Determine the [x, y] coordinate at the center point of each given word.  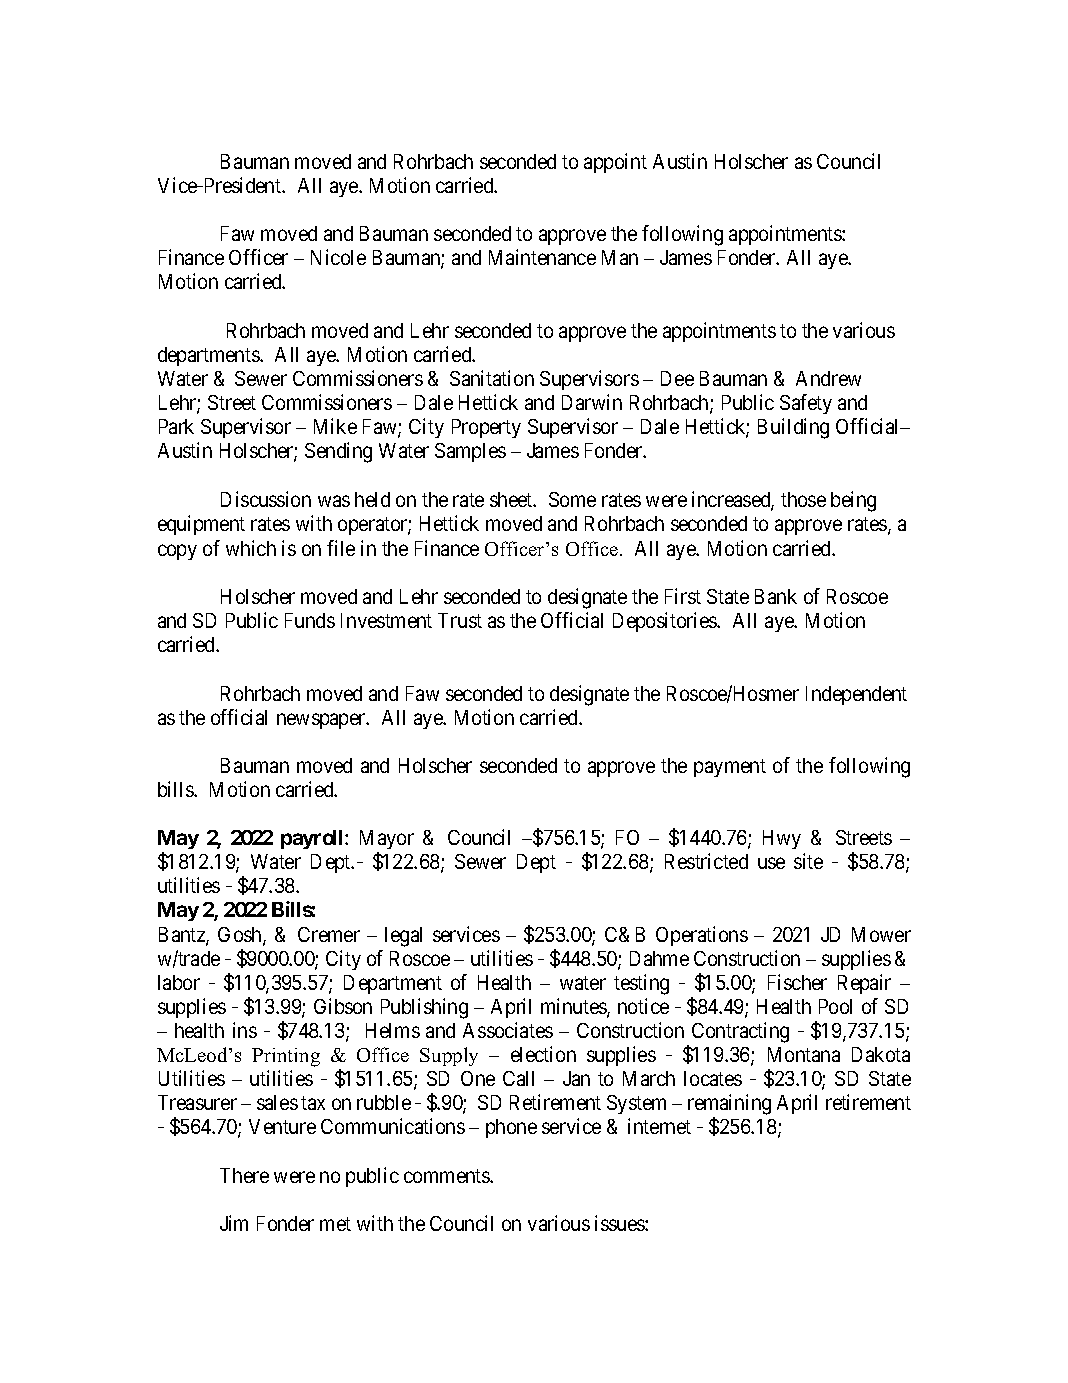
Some [572, 499]
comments [447, 1176]
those [803, 499]
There [244, 1175]
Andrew [828, 378]
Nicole [338, 257]
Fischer [797, 982]
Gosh [241, 936]
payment [730, 768]
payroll [313, 839]
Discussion [266, 499]
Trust [460, 620]
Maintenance [542, 257]
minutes [574, 1007]
